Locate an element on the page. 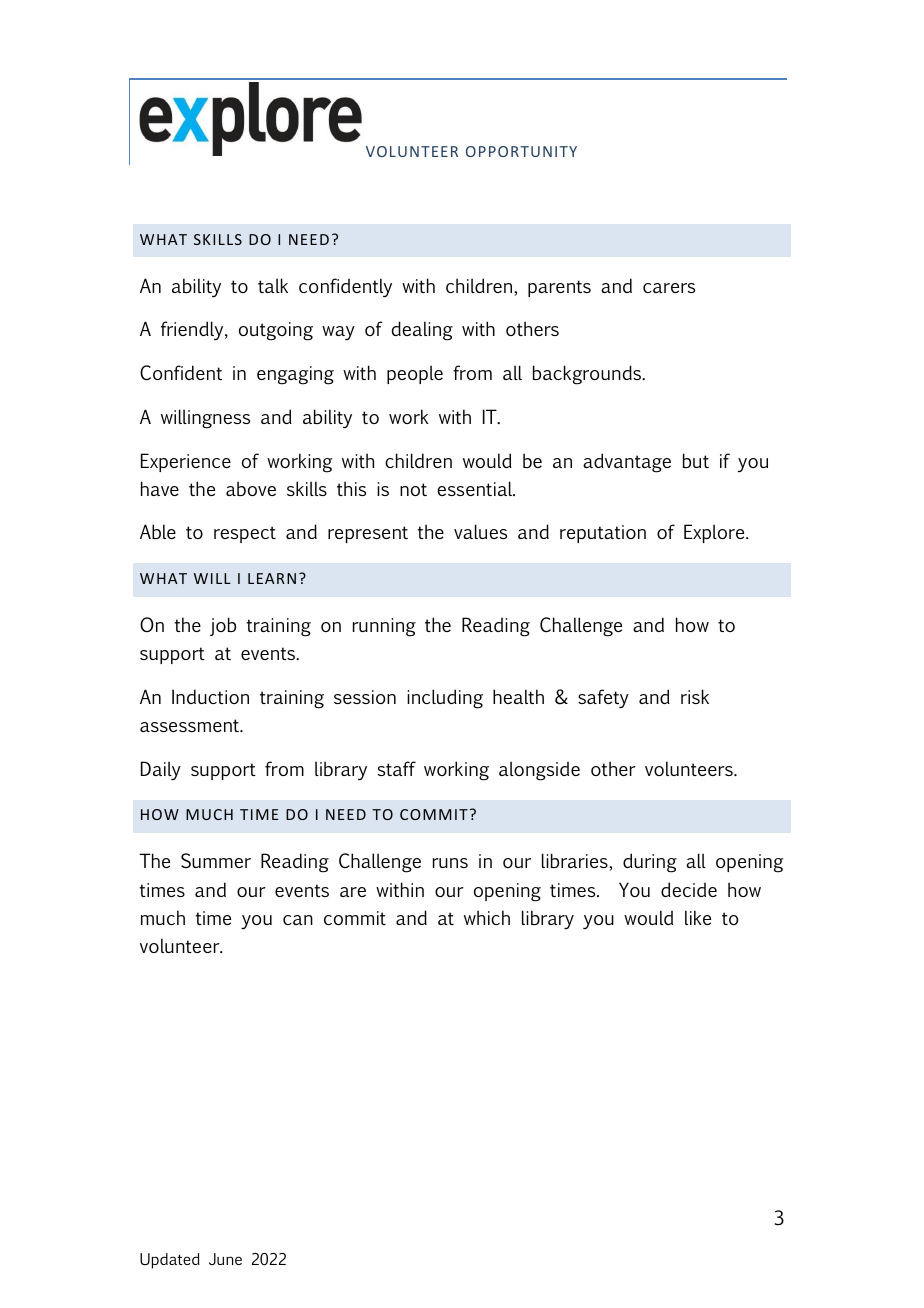 The height and width of the document is (1308, 924). during is located at coordinates (650, 863).
